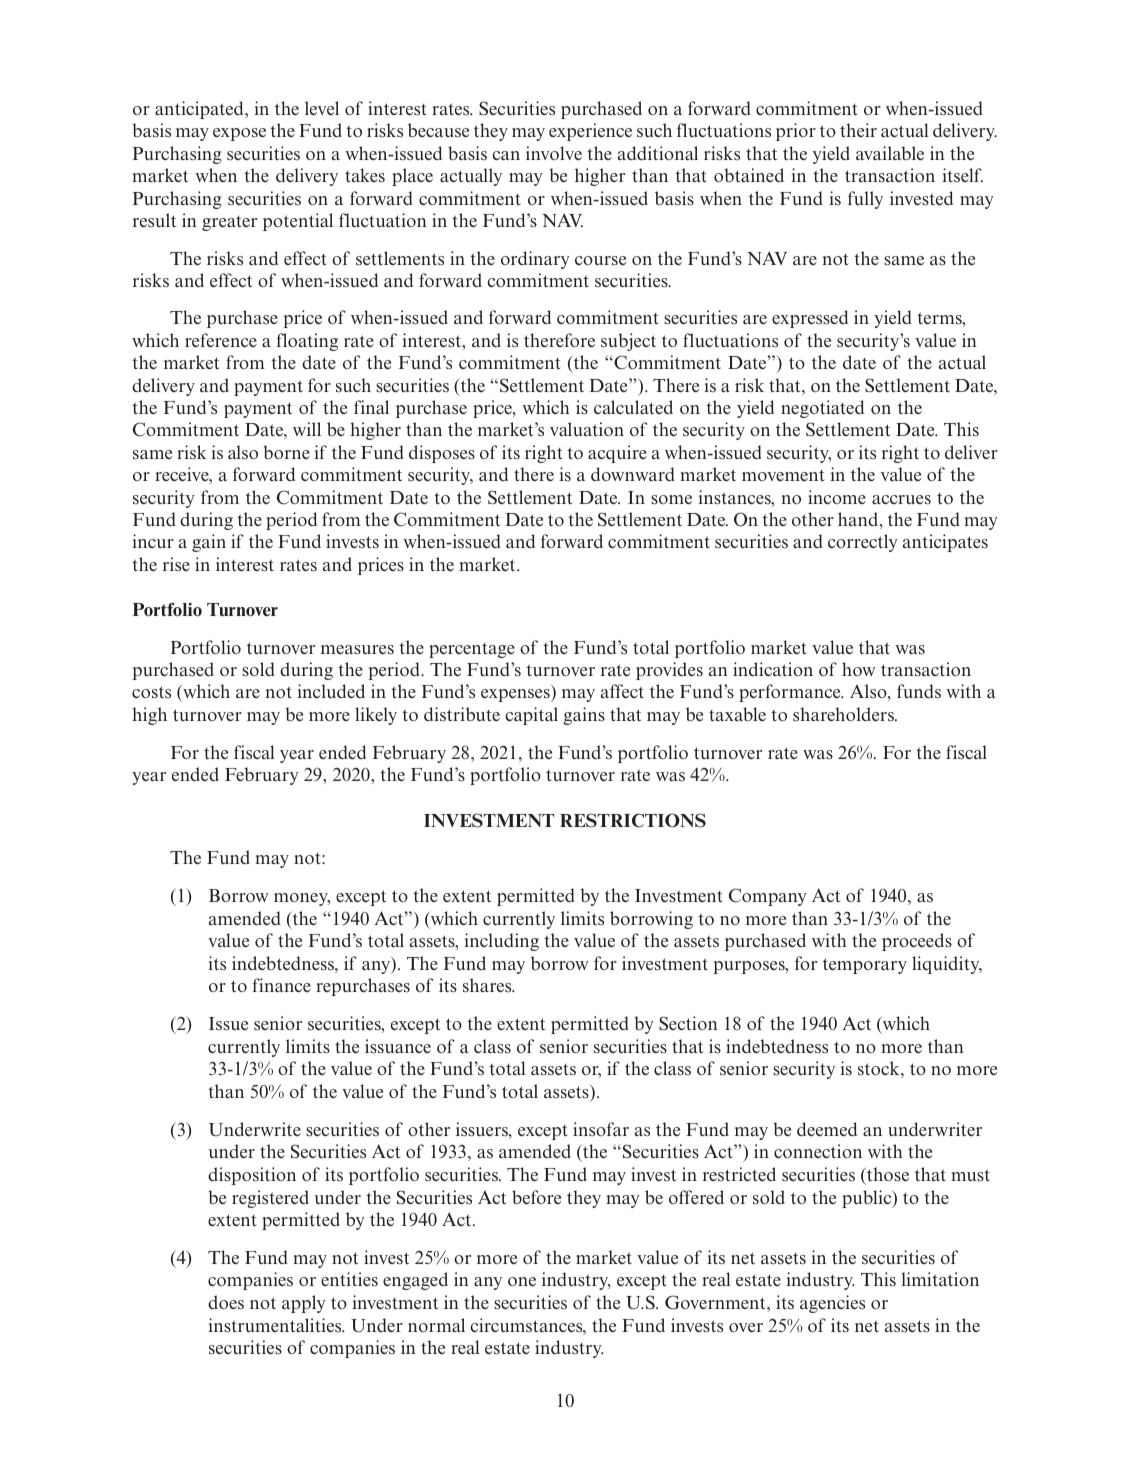 Image resolution: width=1130 pixels, height=1472 pixels. I want to click on negotiated, so click(822, 409).
